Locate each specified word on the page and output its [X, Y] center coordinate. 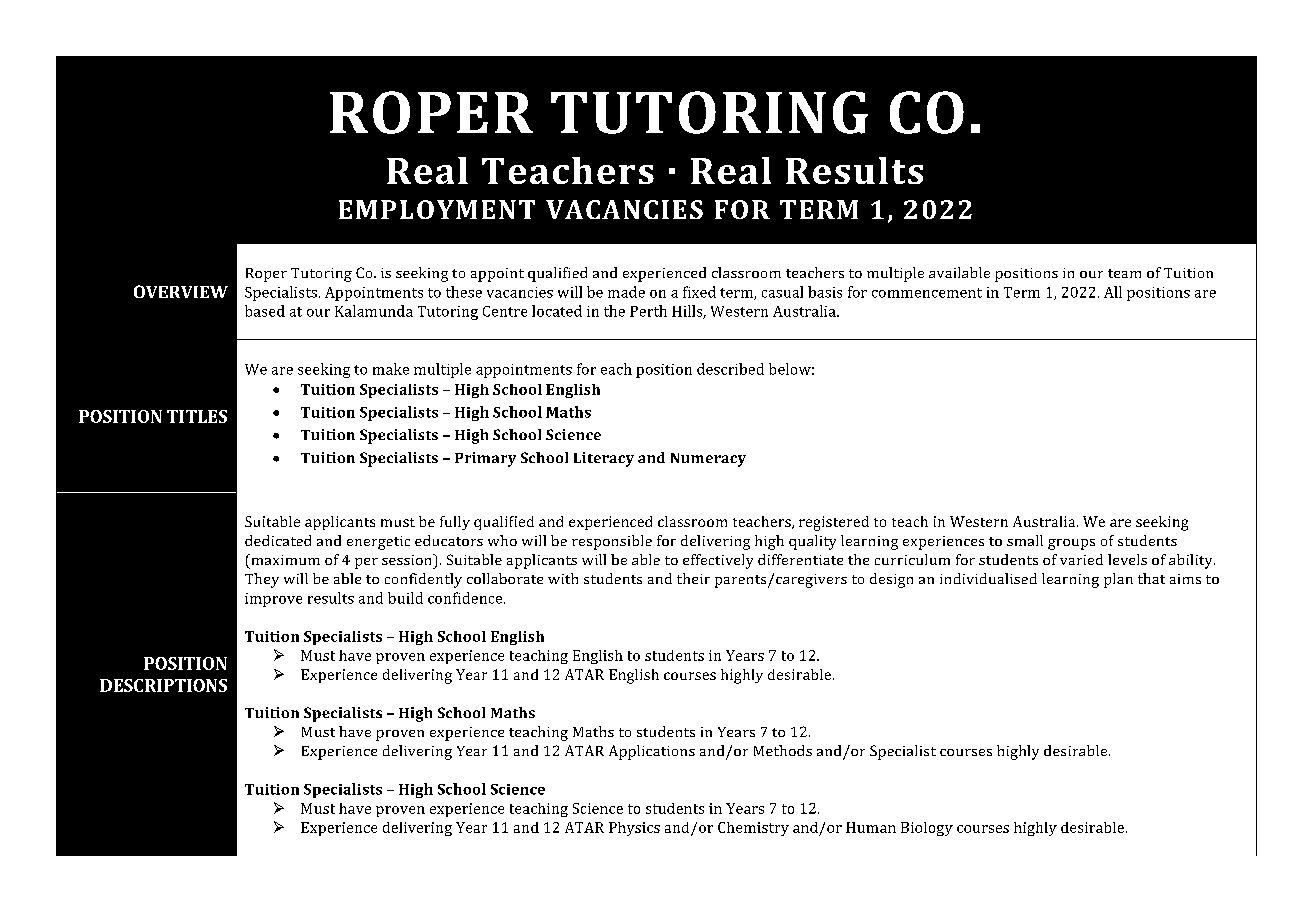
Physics [634, 829]
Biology [927, 829]
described [730, 369]
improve [273, 600]
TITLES [197, 416]
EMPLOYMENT [437, 209]
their [693, 578]
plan [1118, 580]
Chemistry [753, 829]
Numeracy [708, 460]
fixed [699, 292]
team [1124, 273]
